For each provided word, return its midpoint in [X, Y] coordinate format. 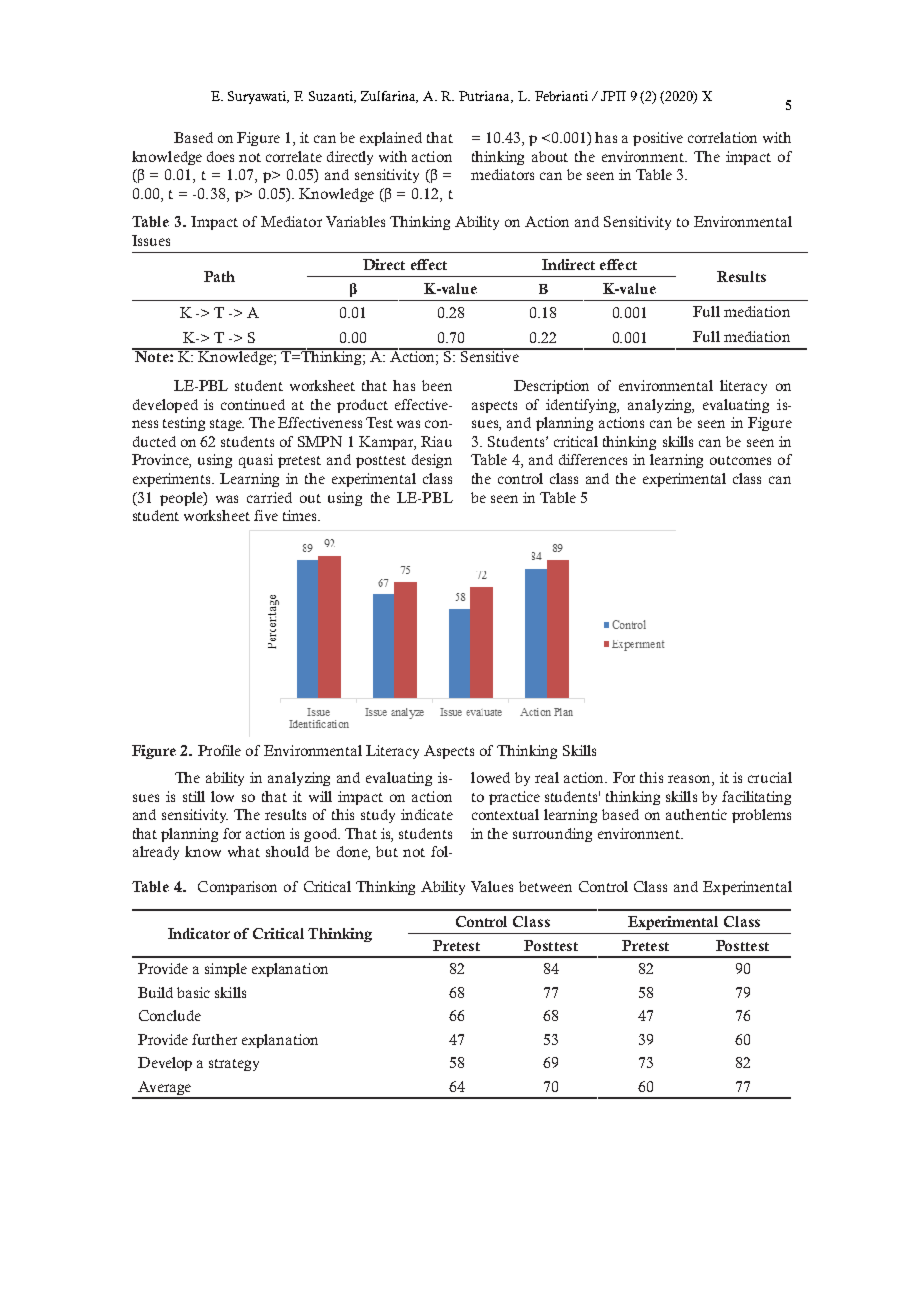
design [432, 461]
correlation [722, 137]
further [214, 1039]
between [545, 886]
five [266, 515]
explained [391, 139]
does [220, 156]
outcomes [740, 460]
